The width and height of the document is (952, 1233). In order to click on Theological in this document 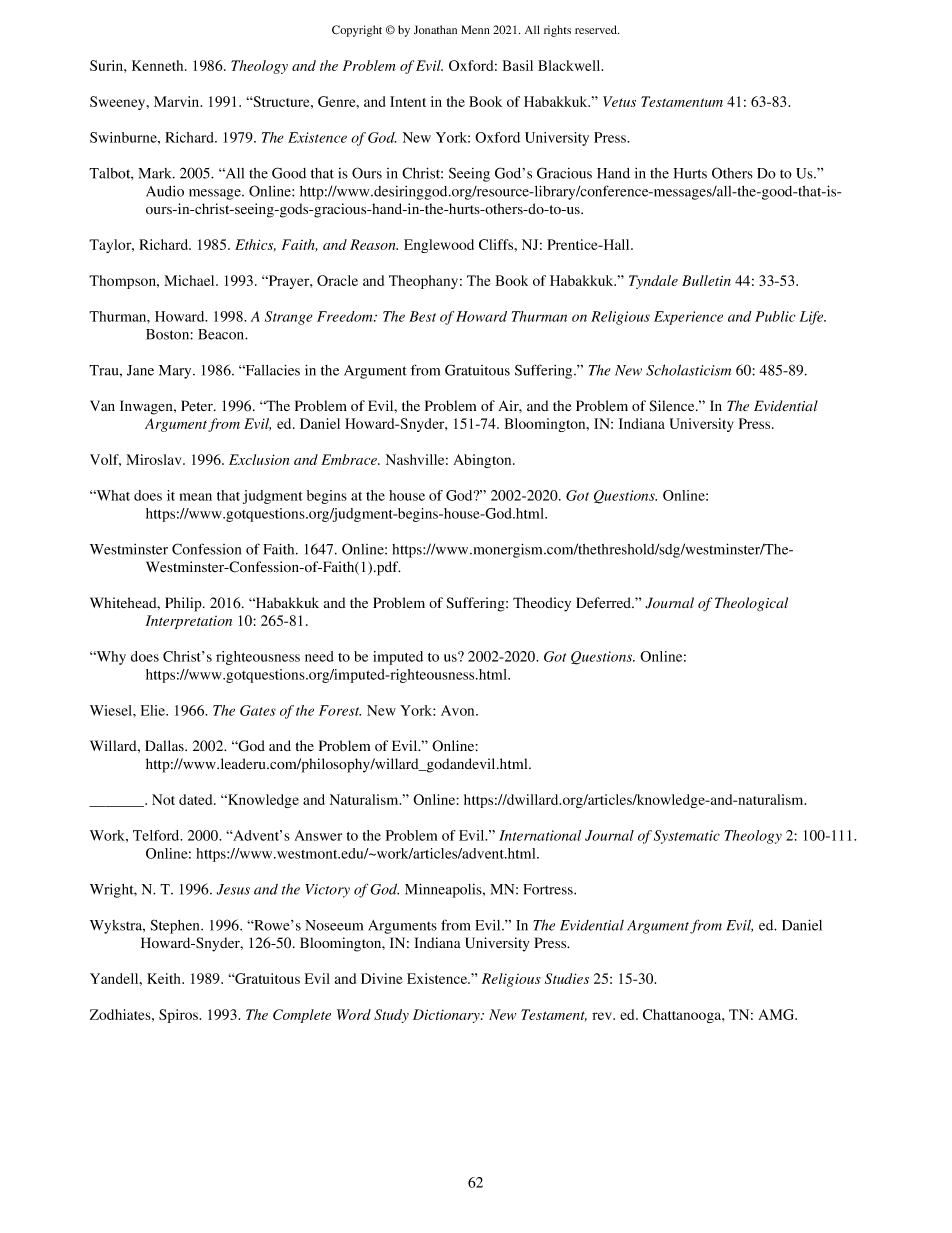, I will do `click(751, 604)`.
